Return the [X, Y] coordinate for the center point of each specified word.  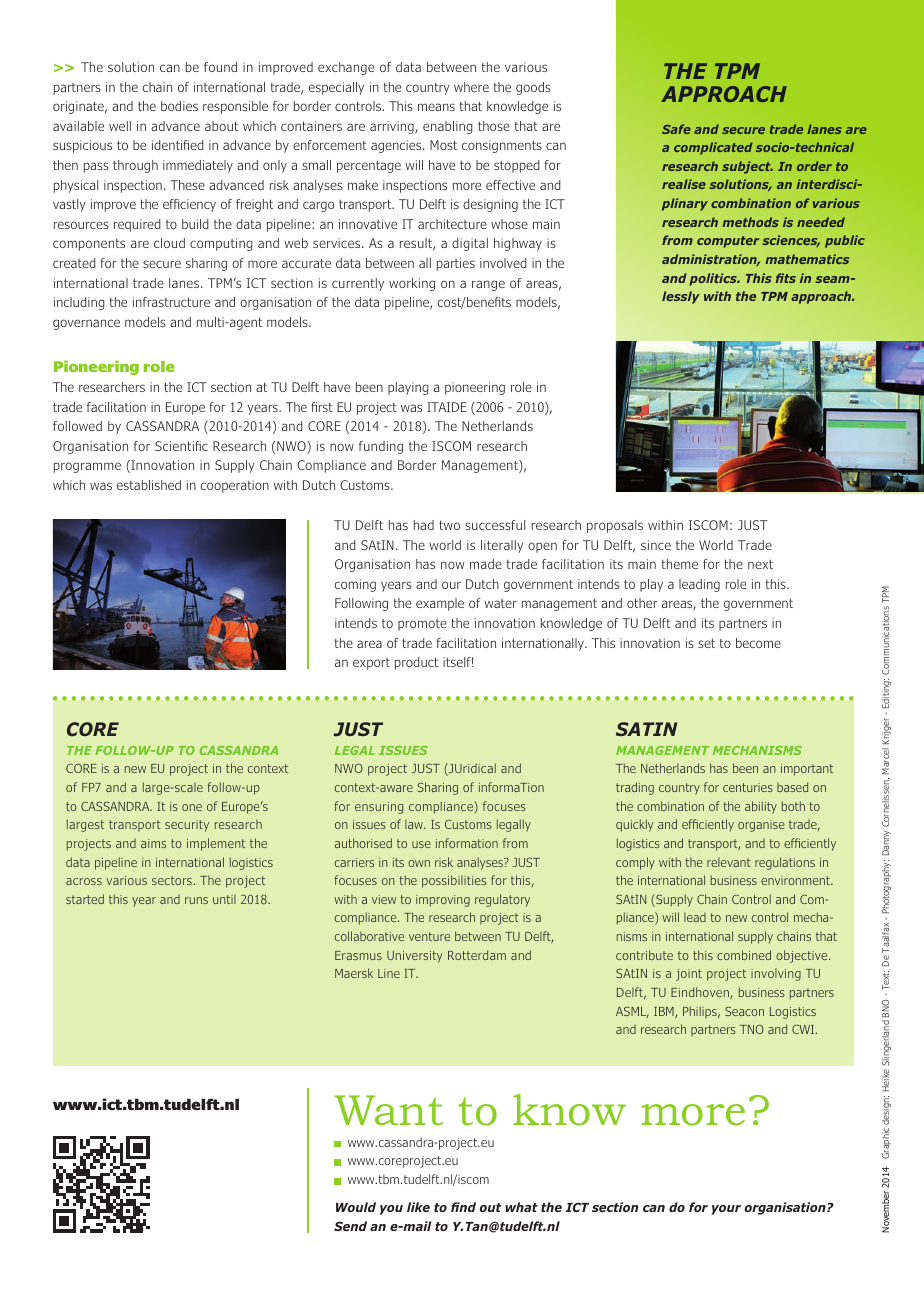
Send [350, 1226]
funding [381, 447]
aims [153, 843]
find [463, 1207]
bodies [179, 106]
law [415, 824]
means [436, 107]
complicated [713, 148]
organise [761, 826]
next [760, 564]
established [149, 485]
